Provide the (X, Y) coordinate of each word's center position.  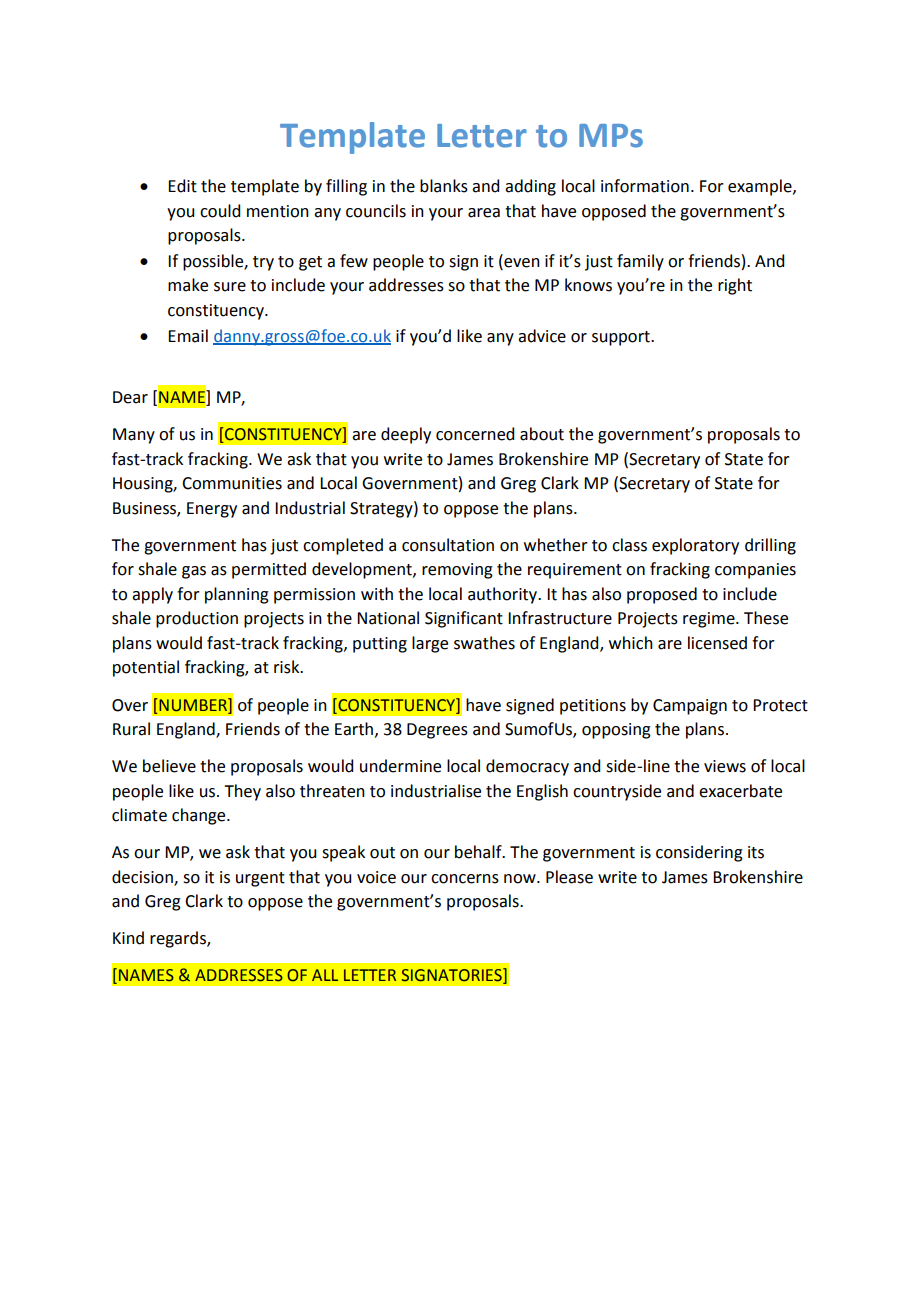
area (484, 213)
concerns (465, 879)
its (756, 852)
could (220, 211)
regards (179, 939)
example (761, 187)
